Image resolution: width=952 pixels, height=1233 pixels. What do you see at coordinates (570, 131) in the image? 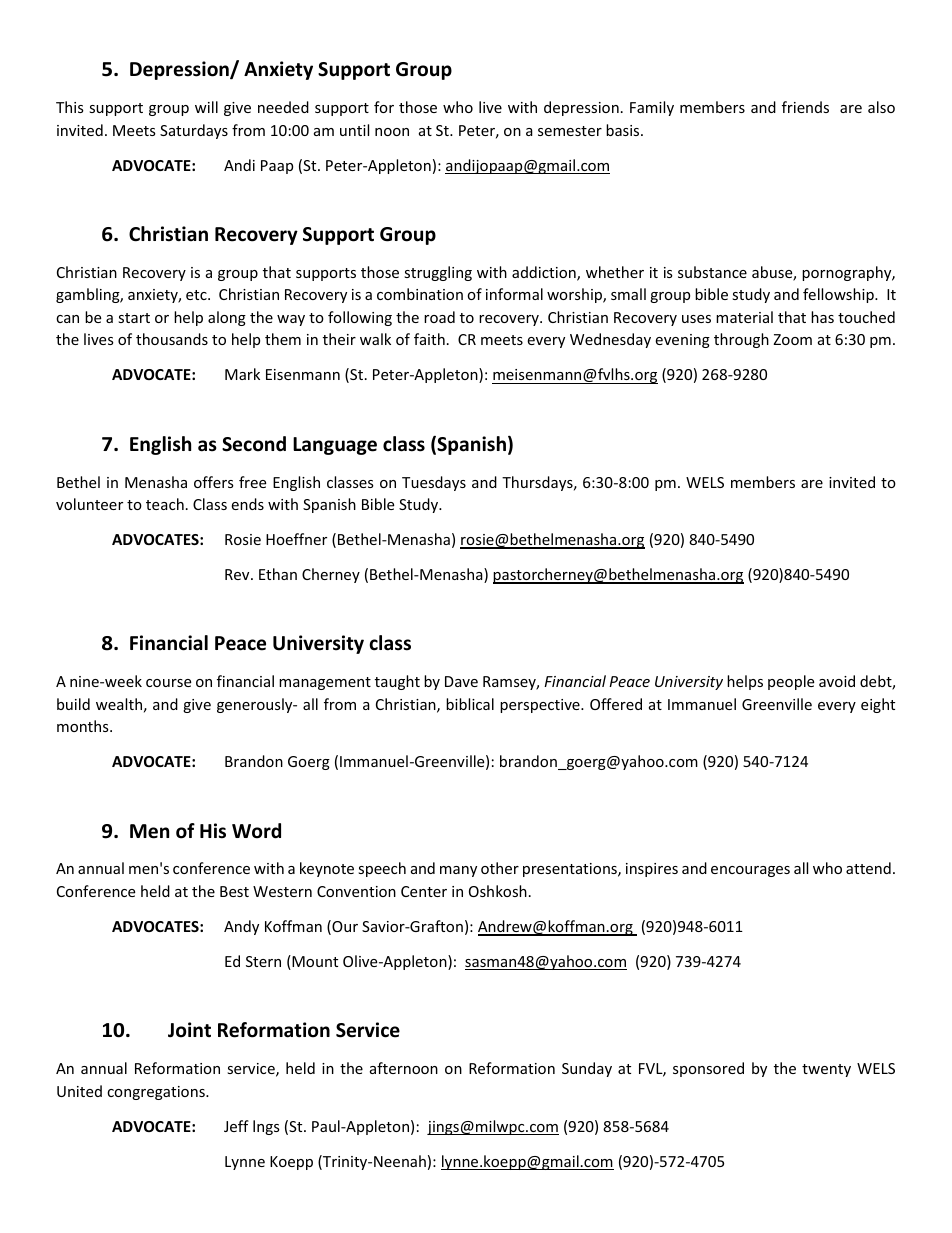
I see `semester` at bounding box center [570, 131].
